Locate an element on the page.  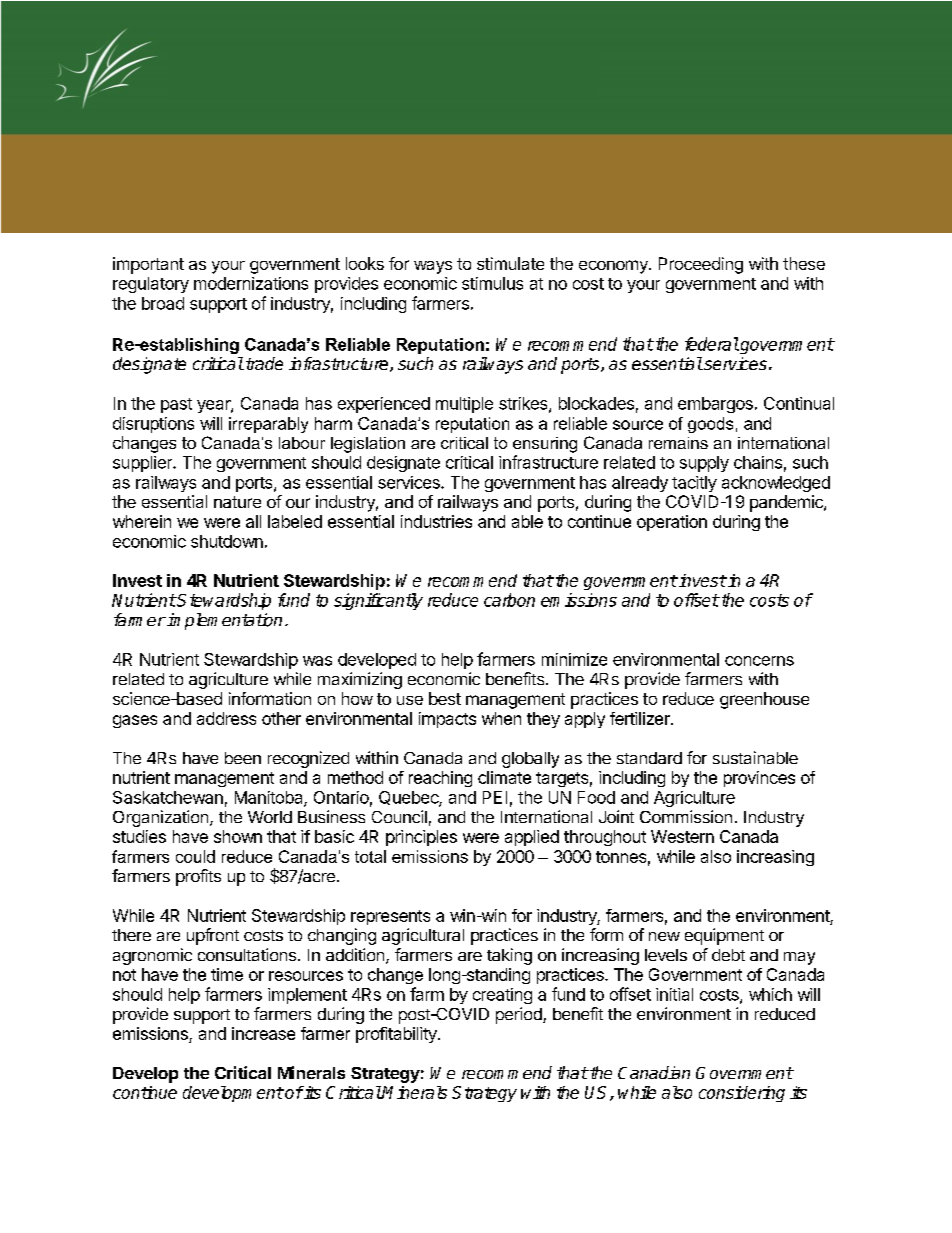
operation is located at coordinates (672, 523).
